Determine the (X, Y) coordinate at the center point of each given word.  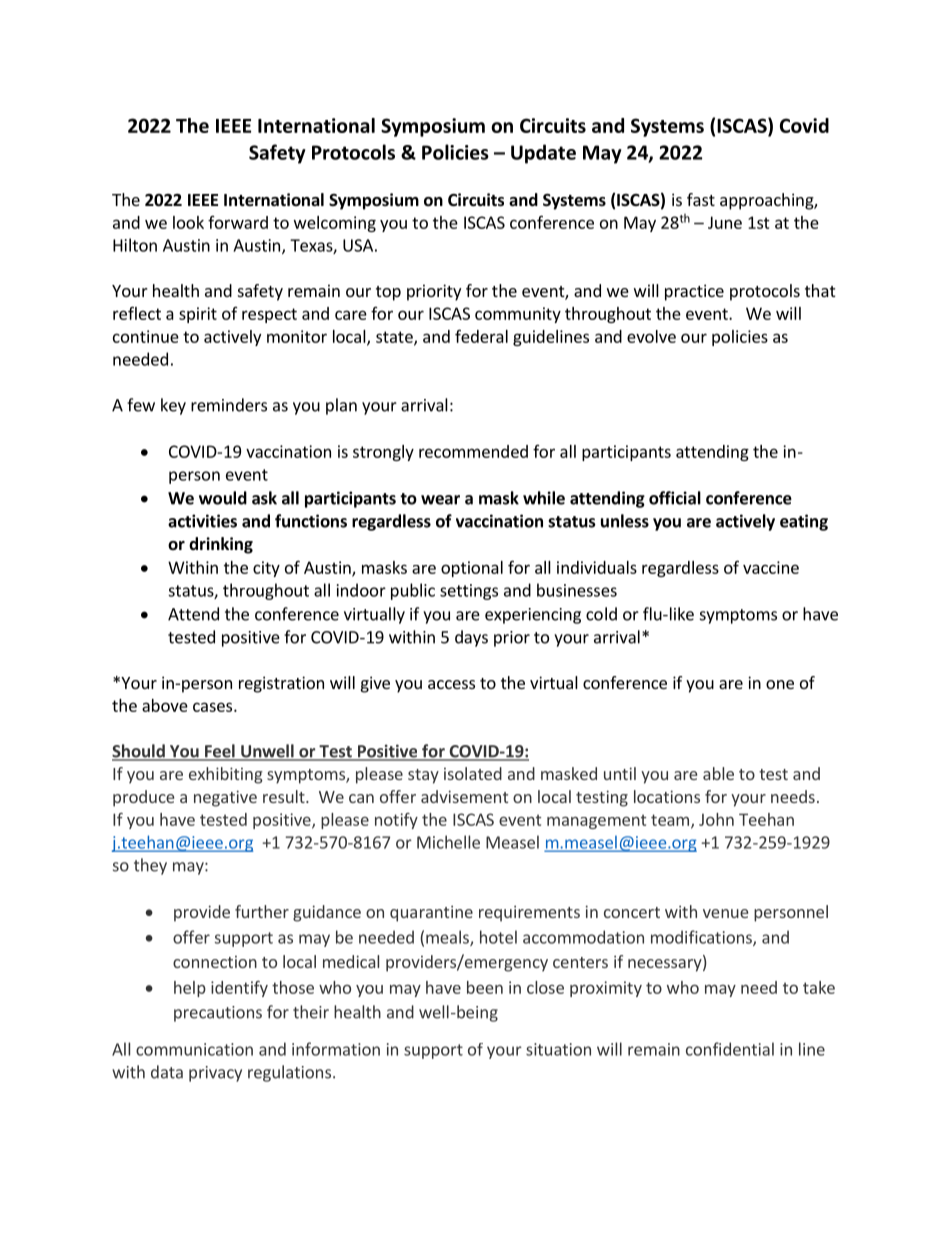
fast (701, 199)
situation (558, 1049)
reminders (229, 405)
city (266, 569)
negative (225, 798)
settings (469, 592)
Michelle (448, 842)
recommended (473, 451)
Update (543, 154)
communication (194, 1049)
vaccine (771, 567)
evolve (651, 336)
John (716, 819)
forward (238, 222)
